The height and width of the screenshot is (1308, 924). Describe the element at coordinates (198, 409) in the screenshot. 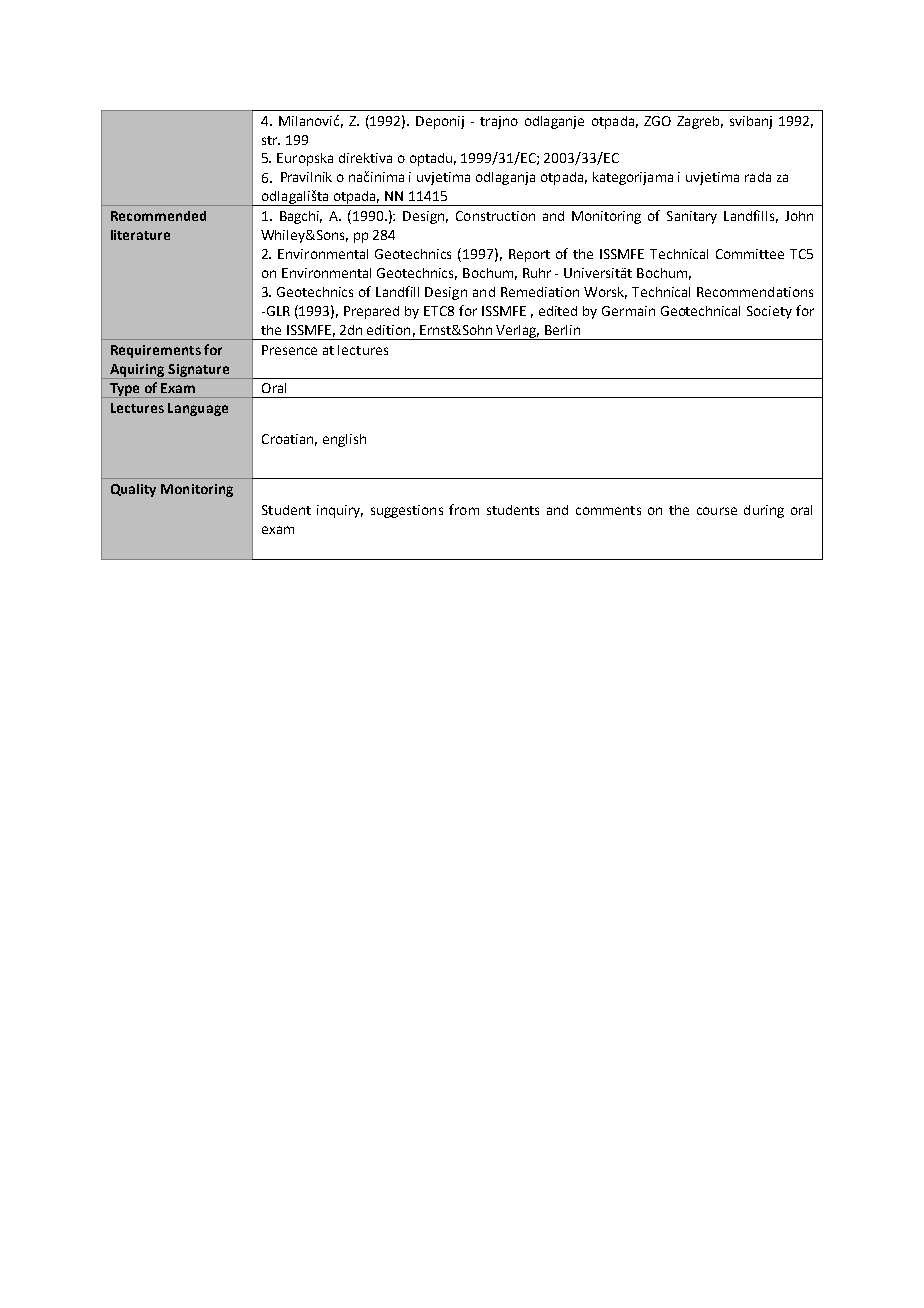

I see `Language` at that location.
